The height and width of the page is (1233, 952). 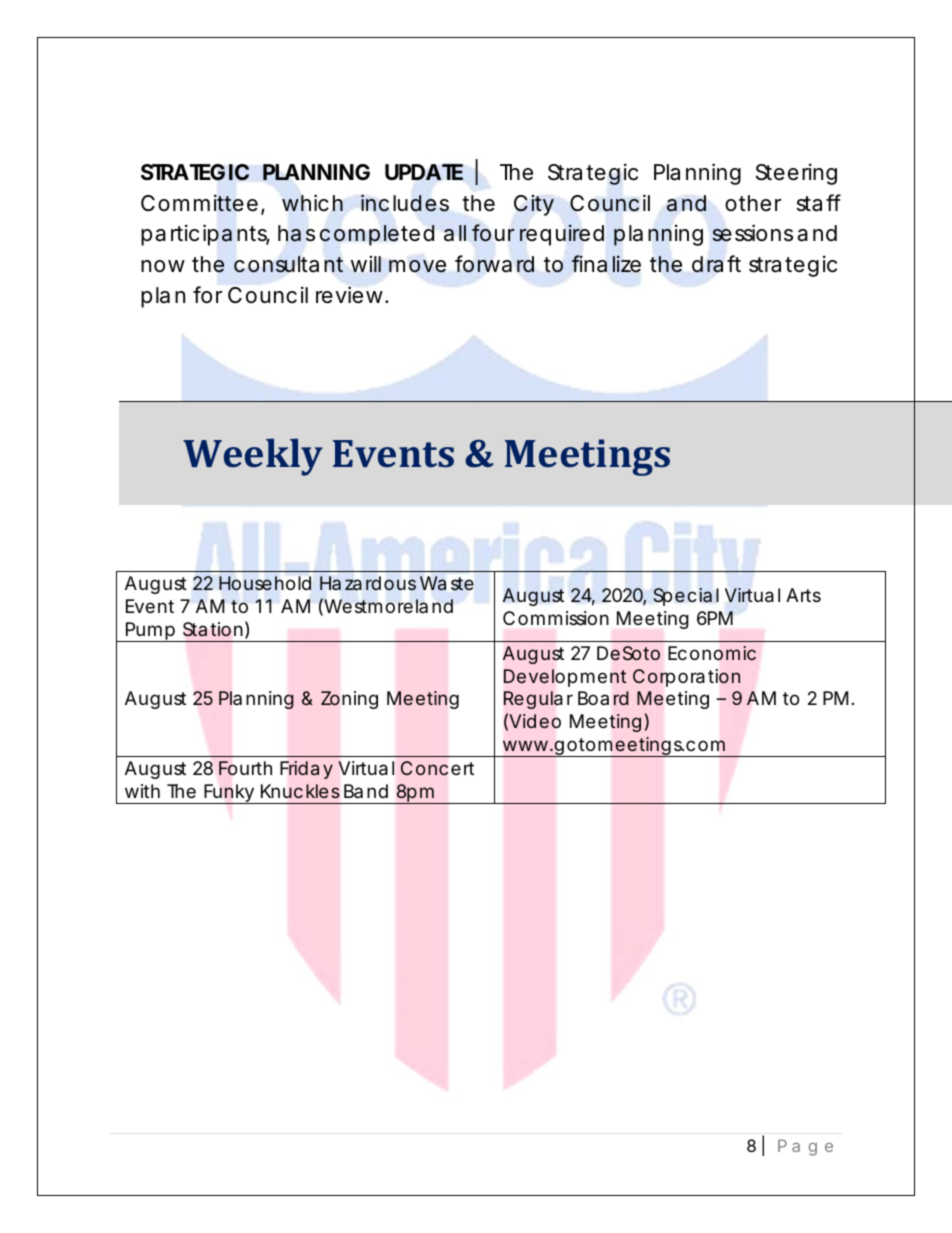 I want to click on consultant, so click(x=288, y=264).
